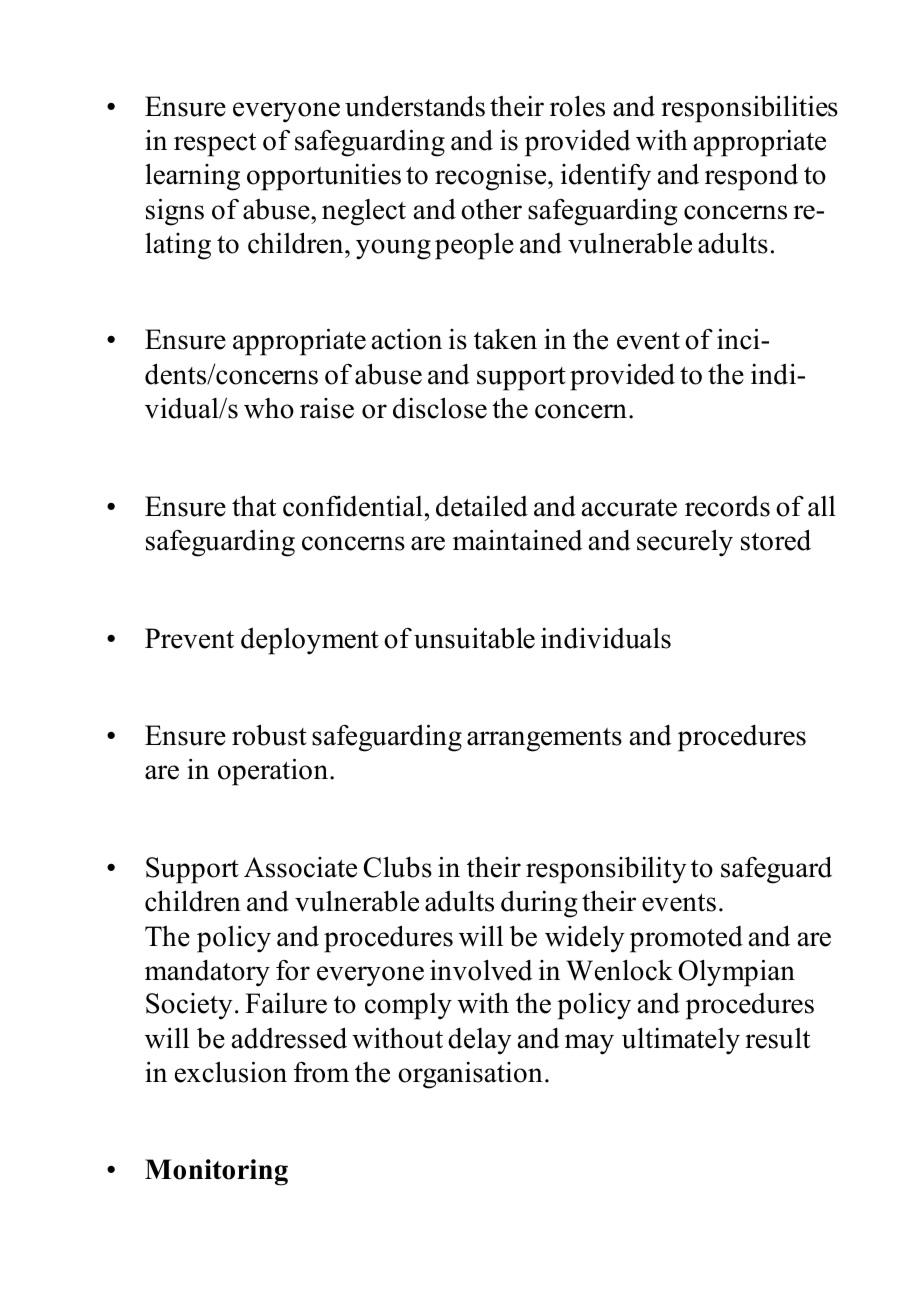 The height and width of the screenshot is (1309, 924). Describe the element at coordinates (216, 1172) in the screenshot. I see `Monitoring` at that location.
